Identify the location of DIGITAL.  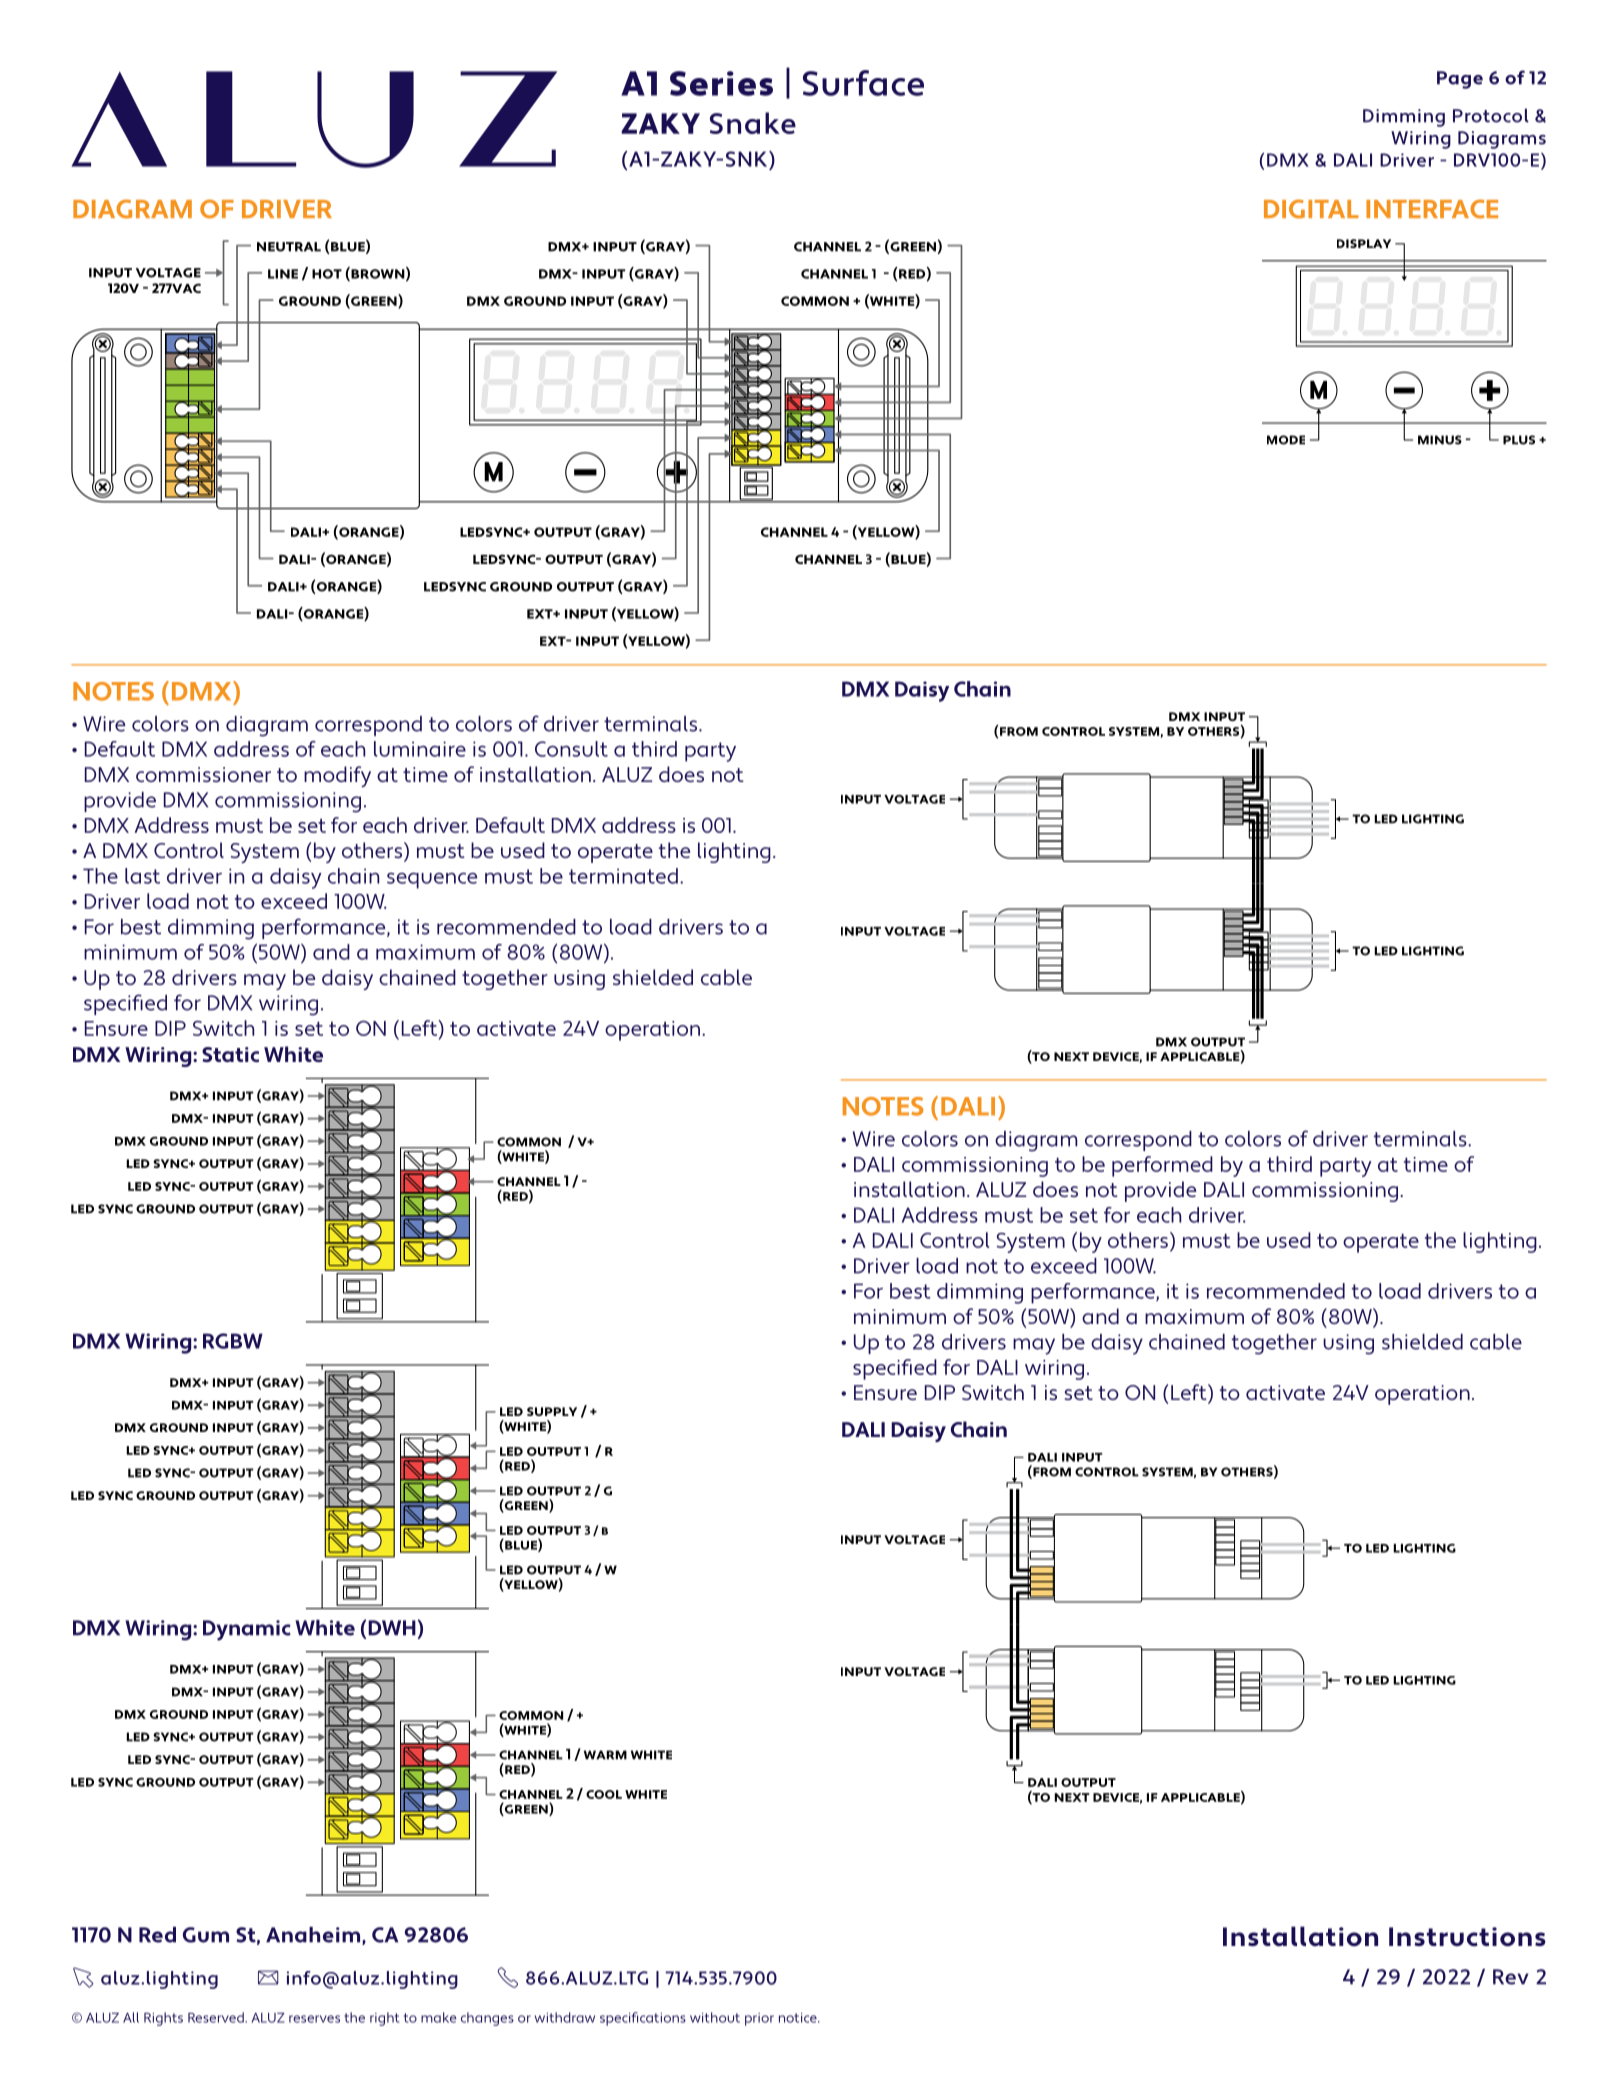
(1311, 209).
